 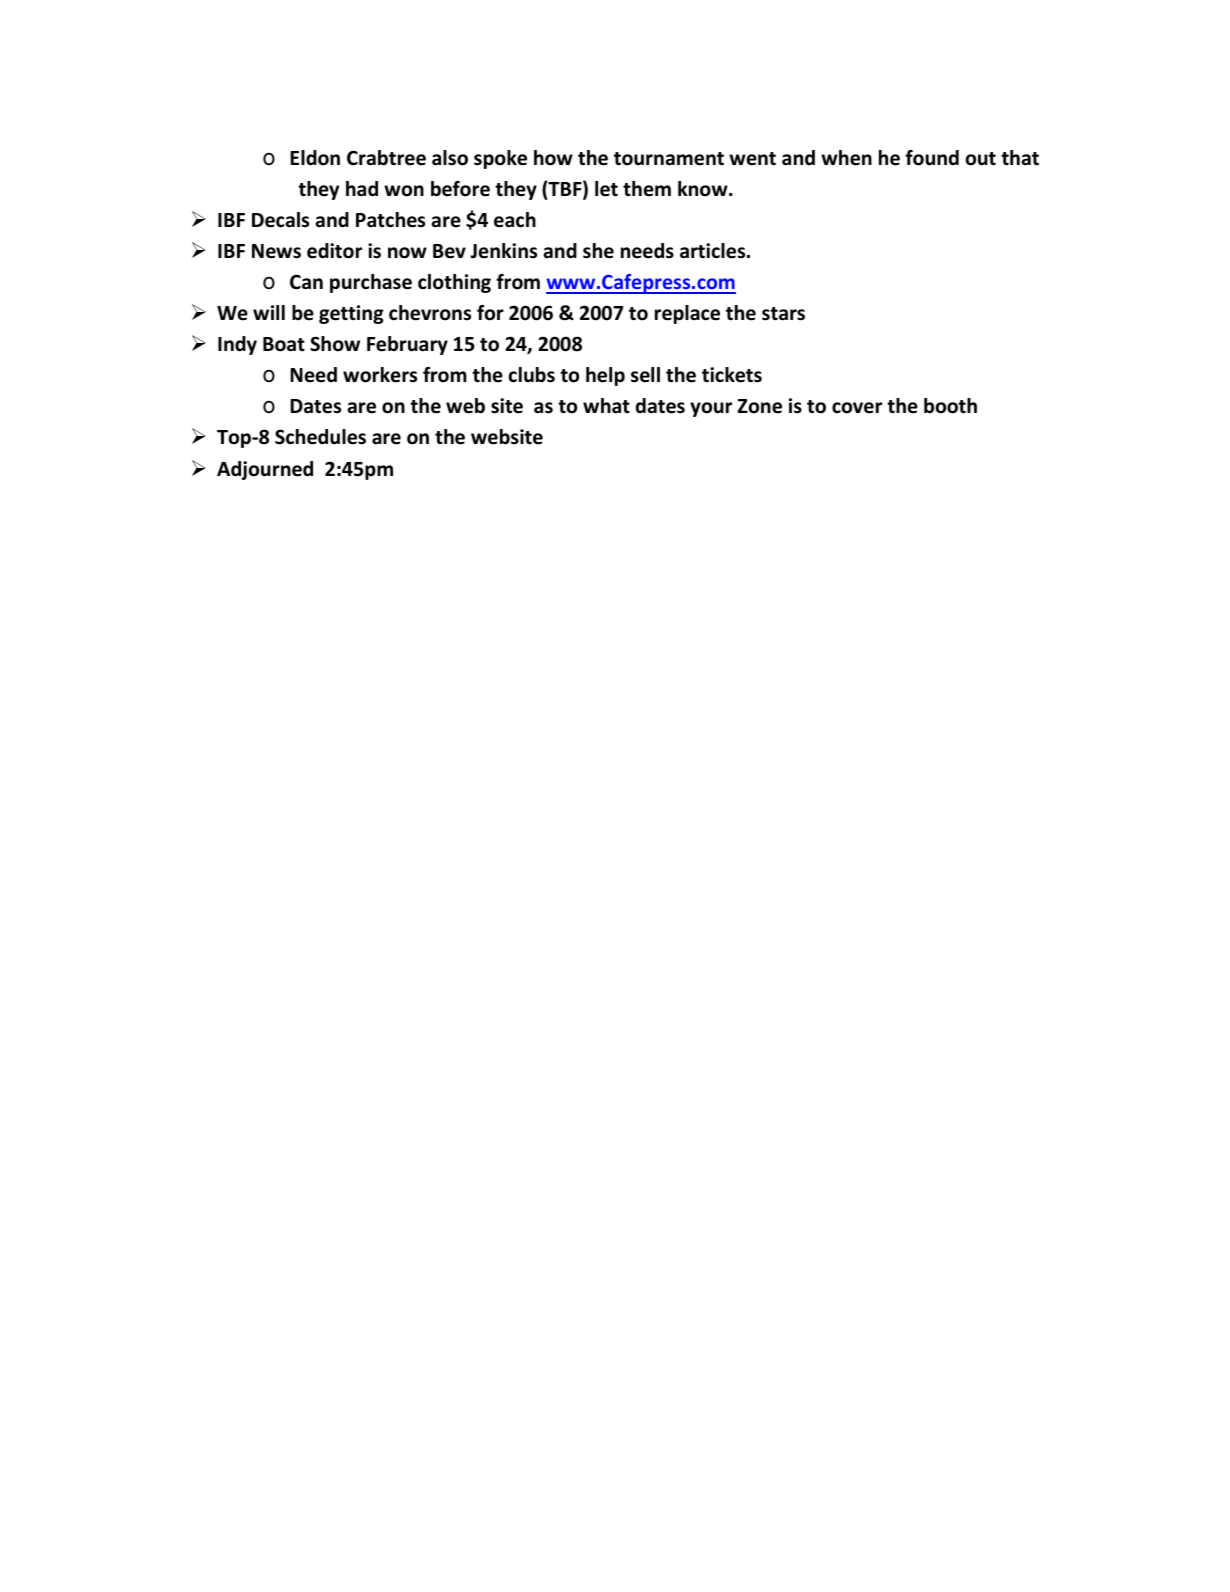 What do you see at coordinates (687, 314) in the page?
I see `replace` at bounding box center [687, 314].
